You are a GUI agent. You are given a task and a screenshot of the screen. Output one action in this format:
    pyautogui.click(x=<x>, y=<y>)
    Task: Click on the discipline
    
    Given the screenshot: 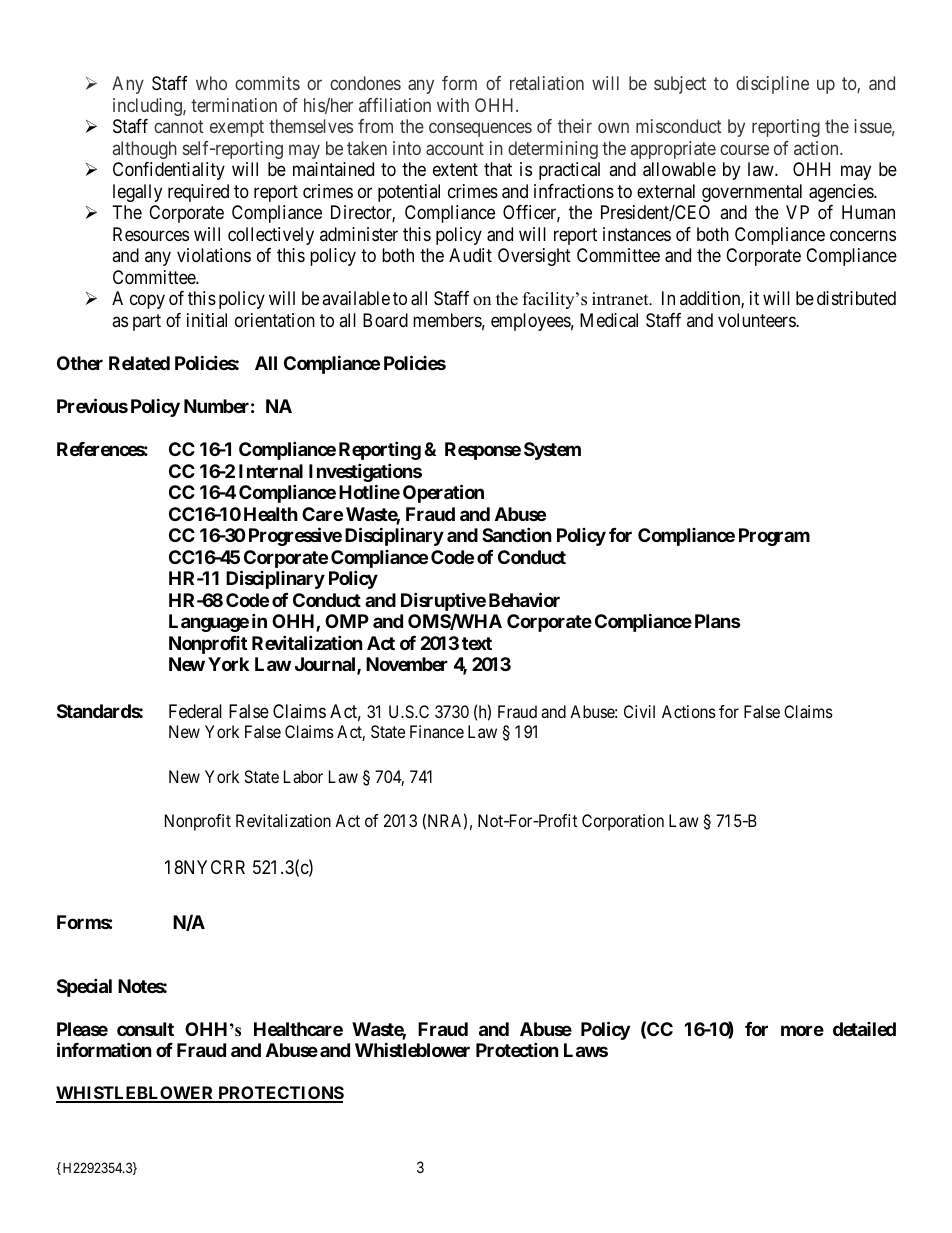 What is the action you would take?
    pyautogui.click(x=772, y=85)
